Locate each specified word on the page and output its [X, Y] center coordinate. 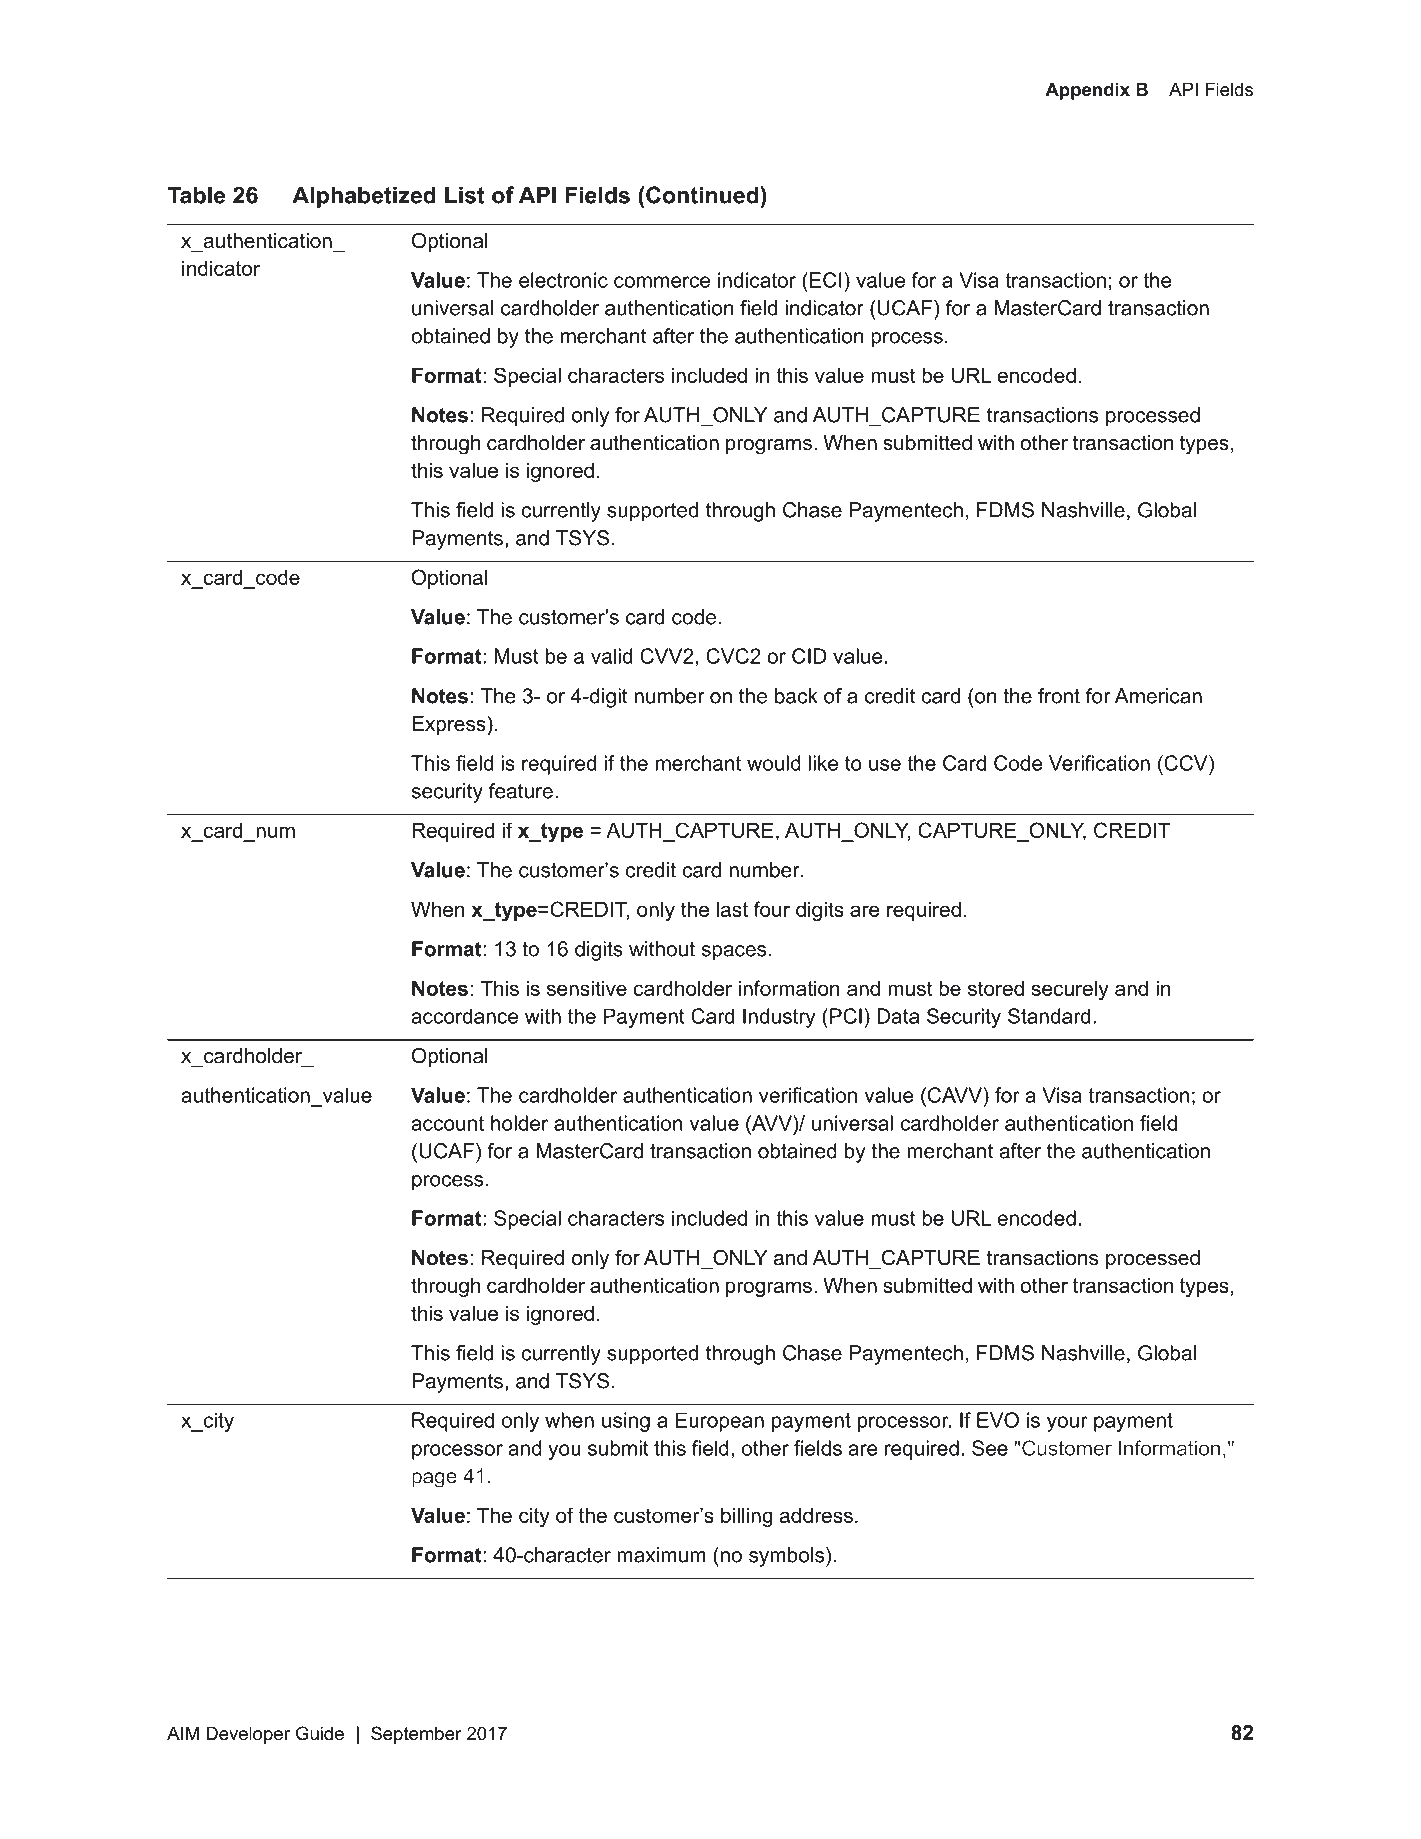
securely [1070, 990]
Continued [702, 195]
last [732, 909]
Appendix [1087, 91]
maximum [661, 1555]
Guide [320, 1733]
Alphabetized [364, 197]
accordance [464, 1016]
